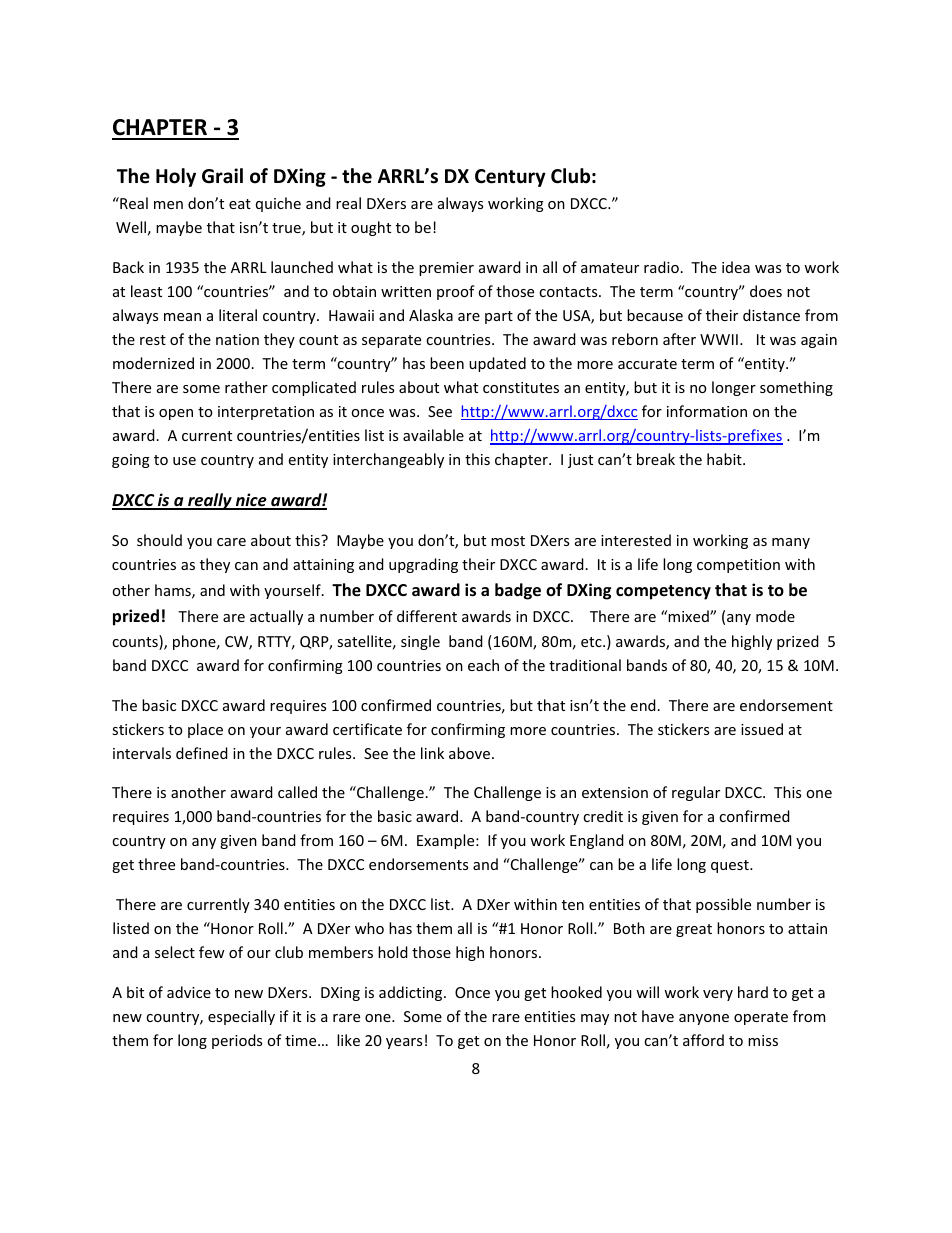 The height and width of the screenshot is (1233, 952). What do you see at coordinates (222, 176) in the screenshot?
I see `Grail` at bounding box center [222, 176].
